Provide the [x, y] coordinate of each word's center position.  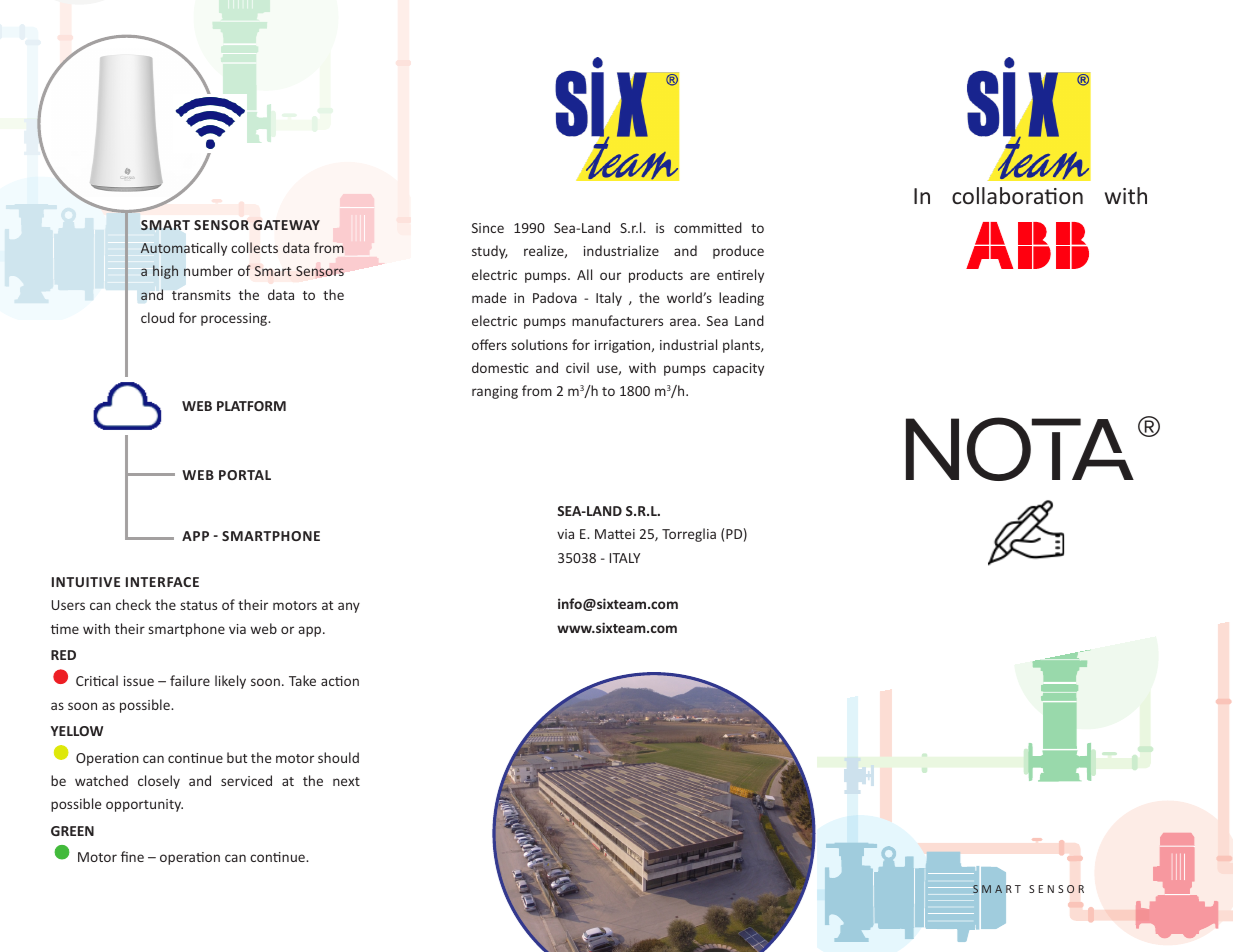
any [349, 607]
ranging [495, 392]
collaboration [1017, 195]
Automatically [184, 249]
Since [488, 228]
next [346, 781]
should [338, 757]
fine [132, 856]
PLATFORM [251, 406]
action [340, 681]
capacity [738, 369]
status [199, 605]
